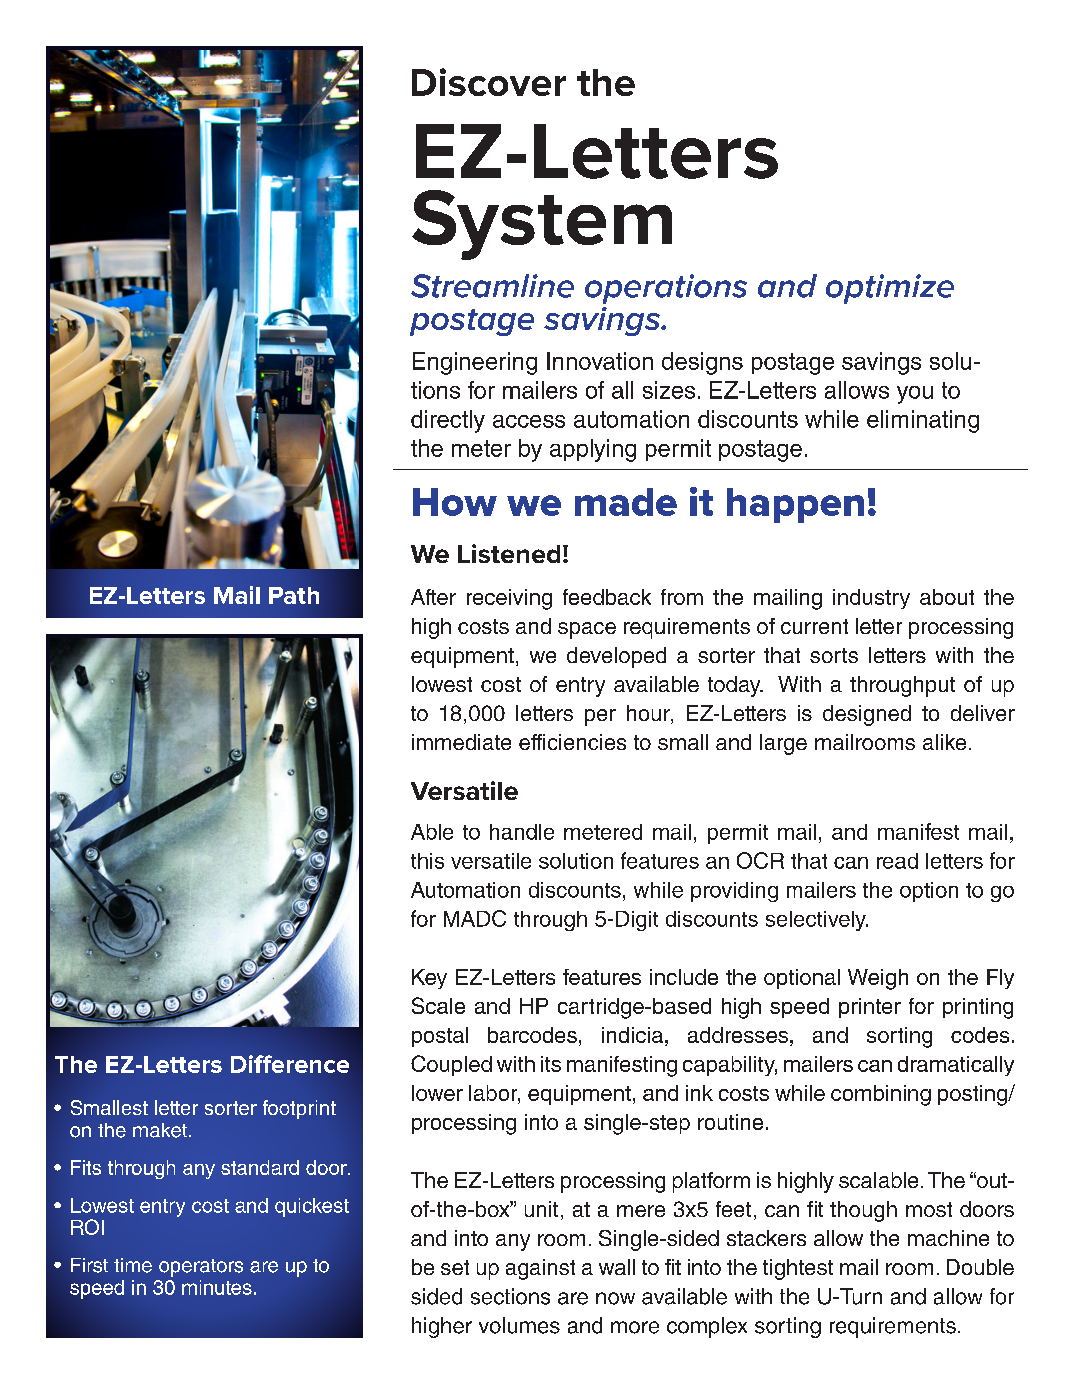 The image size is (1076, 1384). Describe the element at coordinates (867, 715) in the screenshot. I see `designed` at that location.
